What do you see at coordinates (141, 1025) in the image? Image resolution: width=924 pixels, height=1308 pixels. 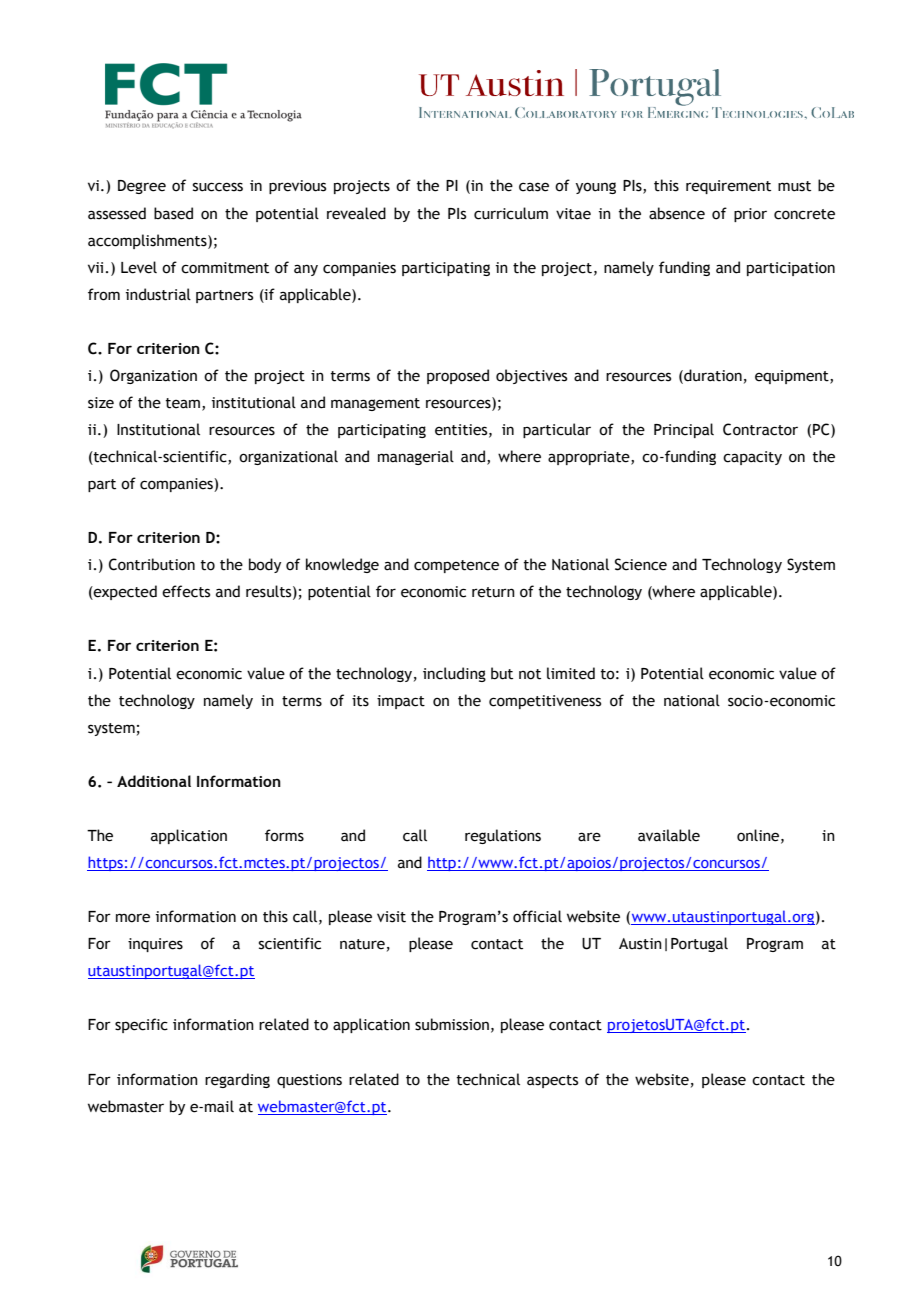 I see `specific` at bounding box center [141, 1025].
